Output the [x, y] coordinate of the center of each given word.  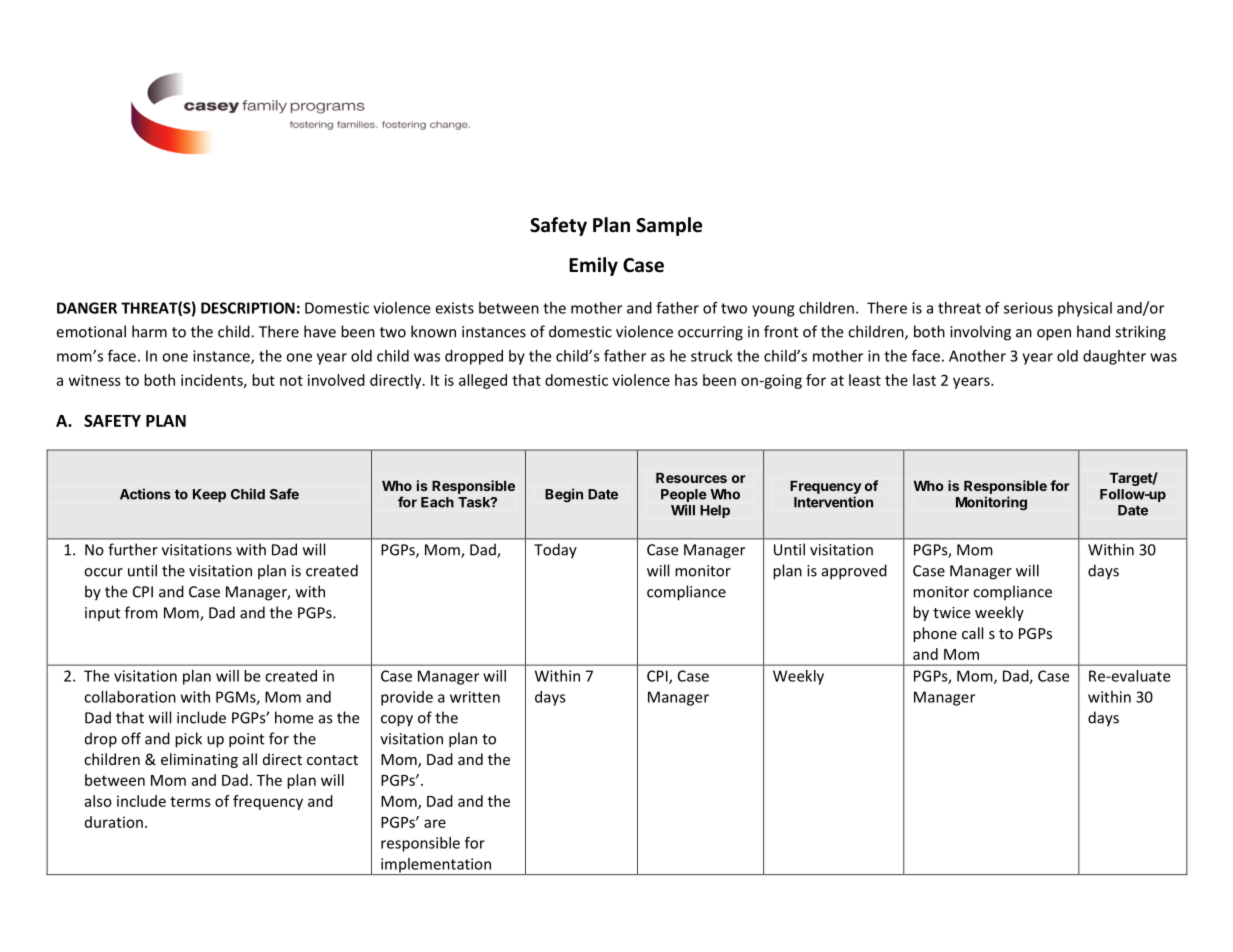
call [972, 633]
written [475, 697]
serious [1028, 308]
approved [854, 572]
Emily [593, 266]
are [435, 823]
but [263, 380]
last [924, 380]
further [133, 549]
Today [555, 551]
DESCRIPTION [248, 308]
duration [114, 822]
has [686, 380]
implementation [436, 866]
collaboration [130, 697]
